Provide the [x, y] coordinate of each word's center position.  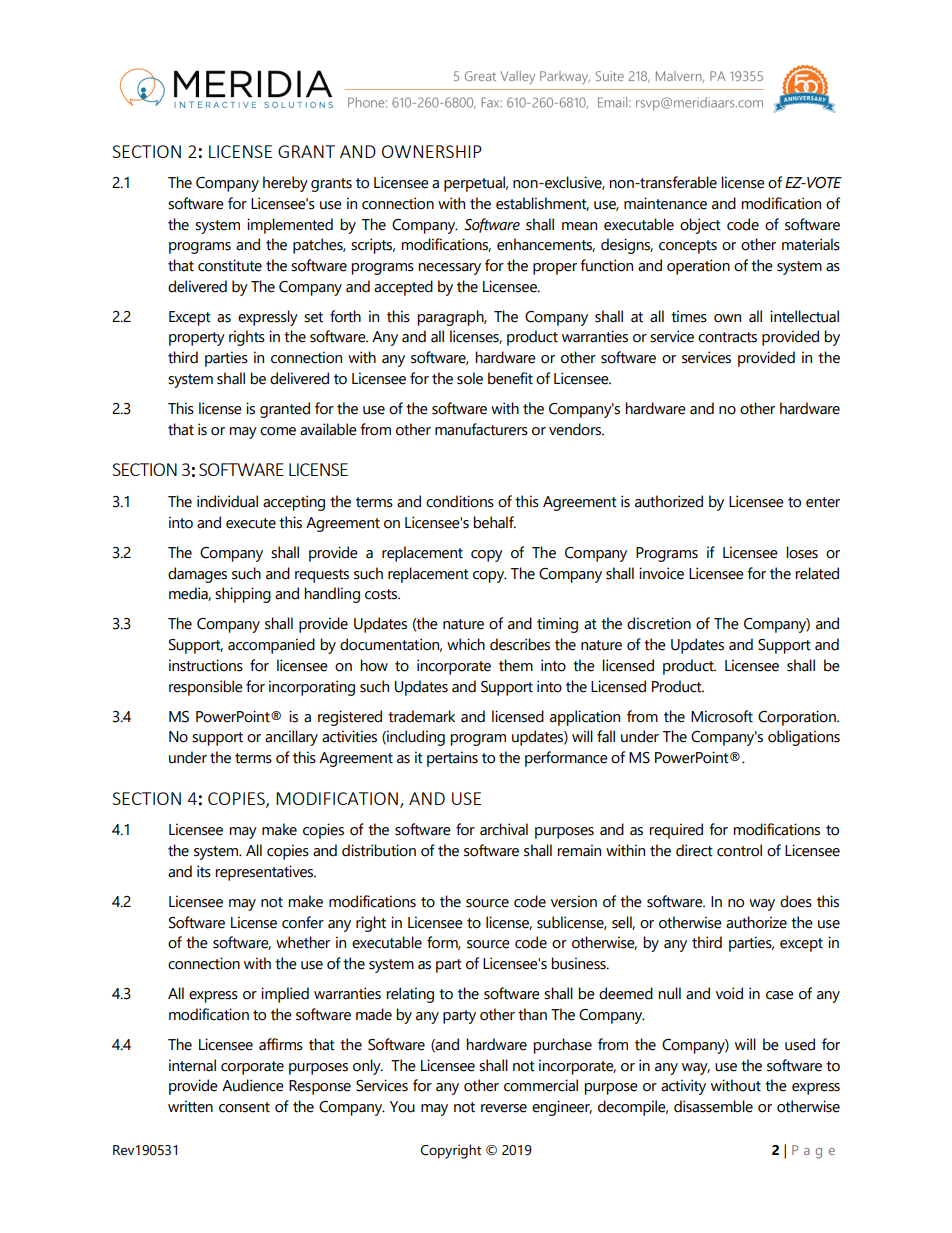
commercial [541, 1085]
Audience [253, 1085]
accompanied [271, 646]
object [700, 226]
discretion [659, 623]
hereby [285, 184]
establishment [542, 204]
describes [520, 644]
